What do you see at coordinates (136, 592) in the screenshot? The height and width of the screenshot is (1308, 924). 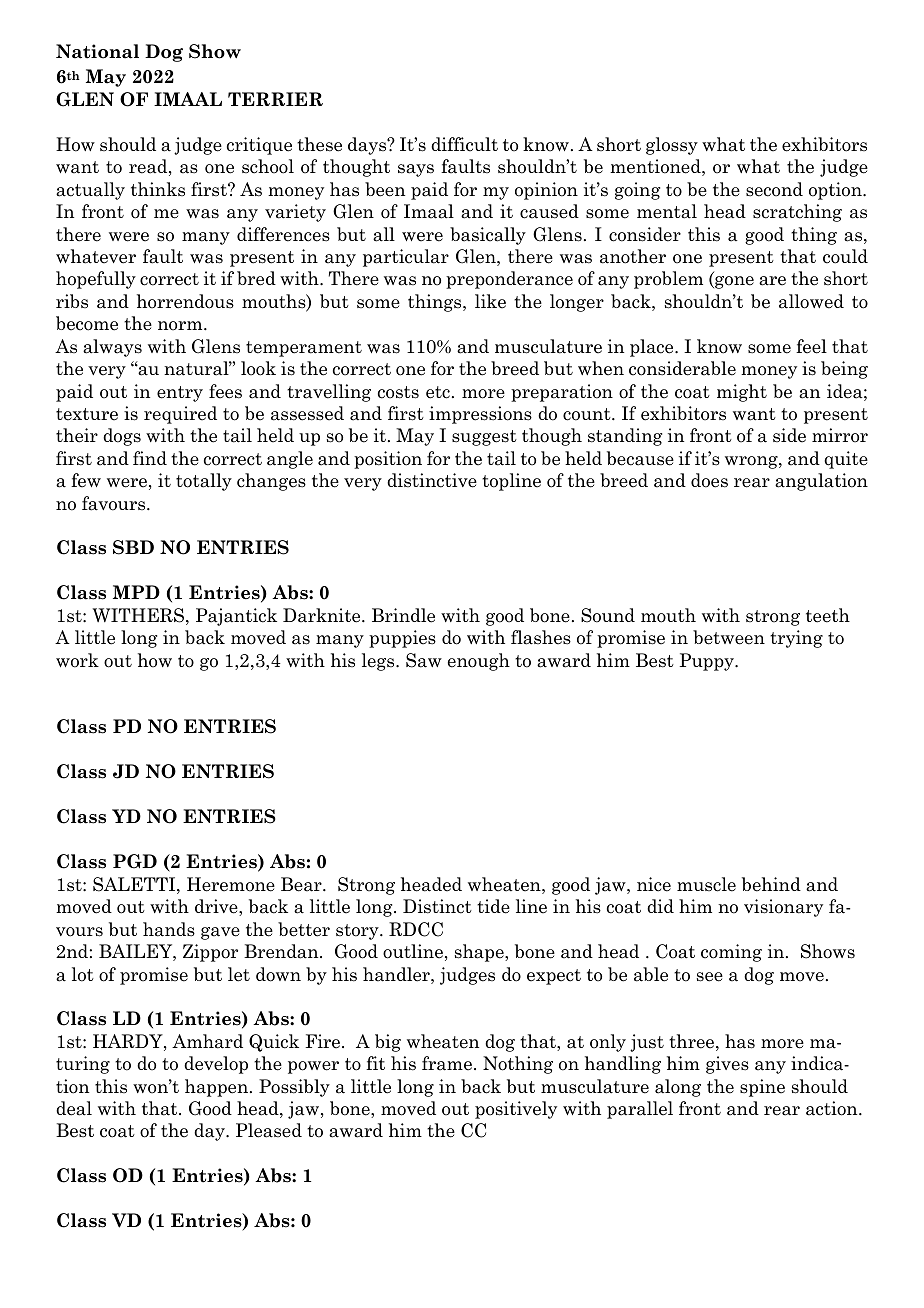 I see `MPD` at bounding box center [136, 592].
